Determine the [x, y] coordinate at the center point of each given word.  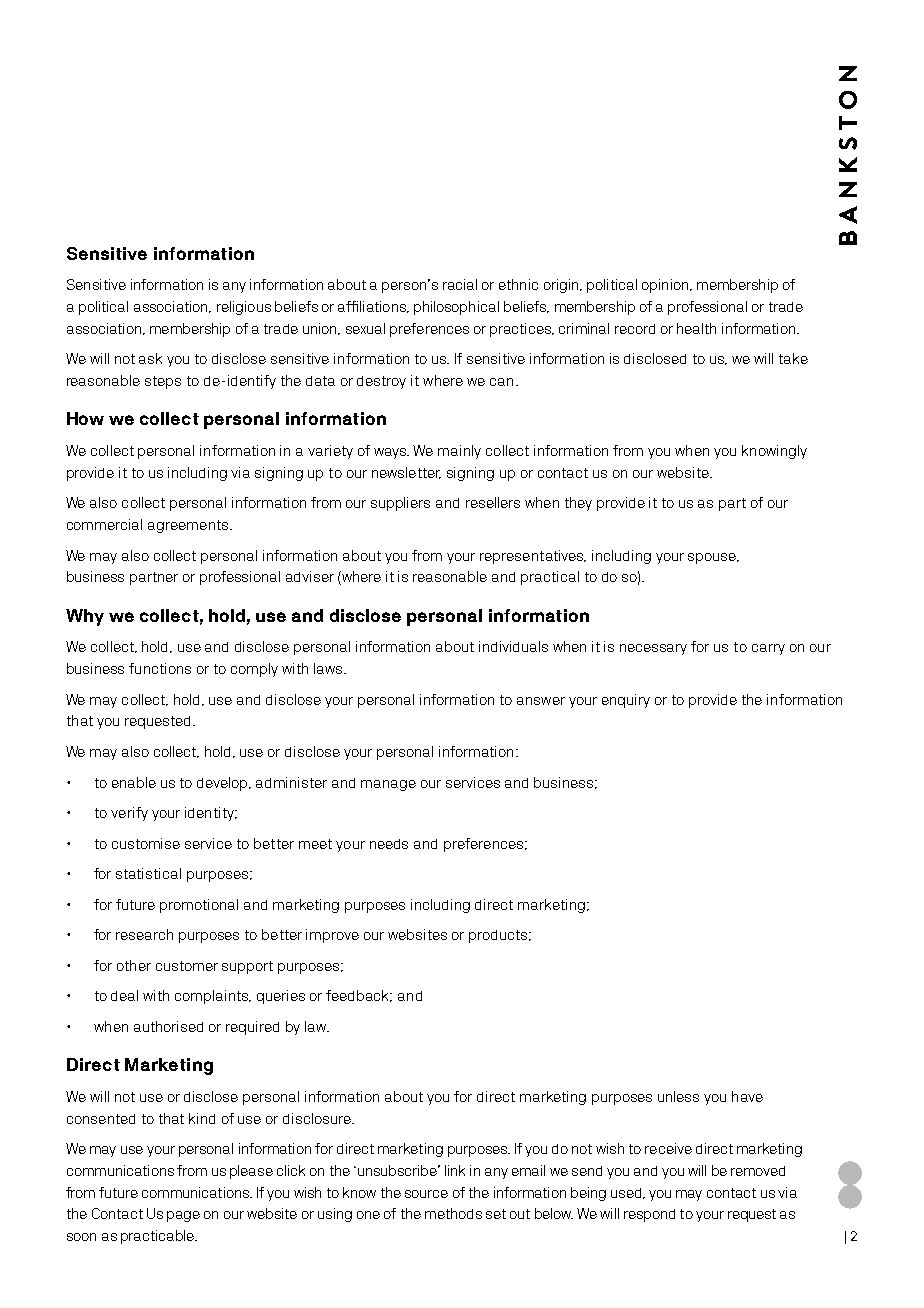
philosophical [456, 308]
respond [649, 1215]
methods [453, 1213]
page [183, 1216]
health [696, 328]
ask [150, 358]
